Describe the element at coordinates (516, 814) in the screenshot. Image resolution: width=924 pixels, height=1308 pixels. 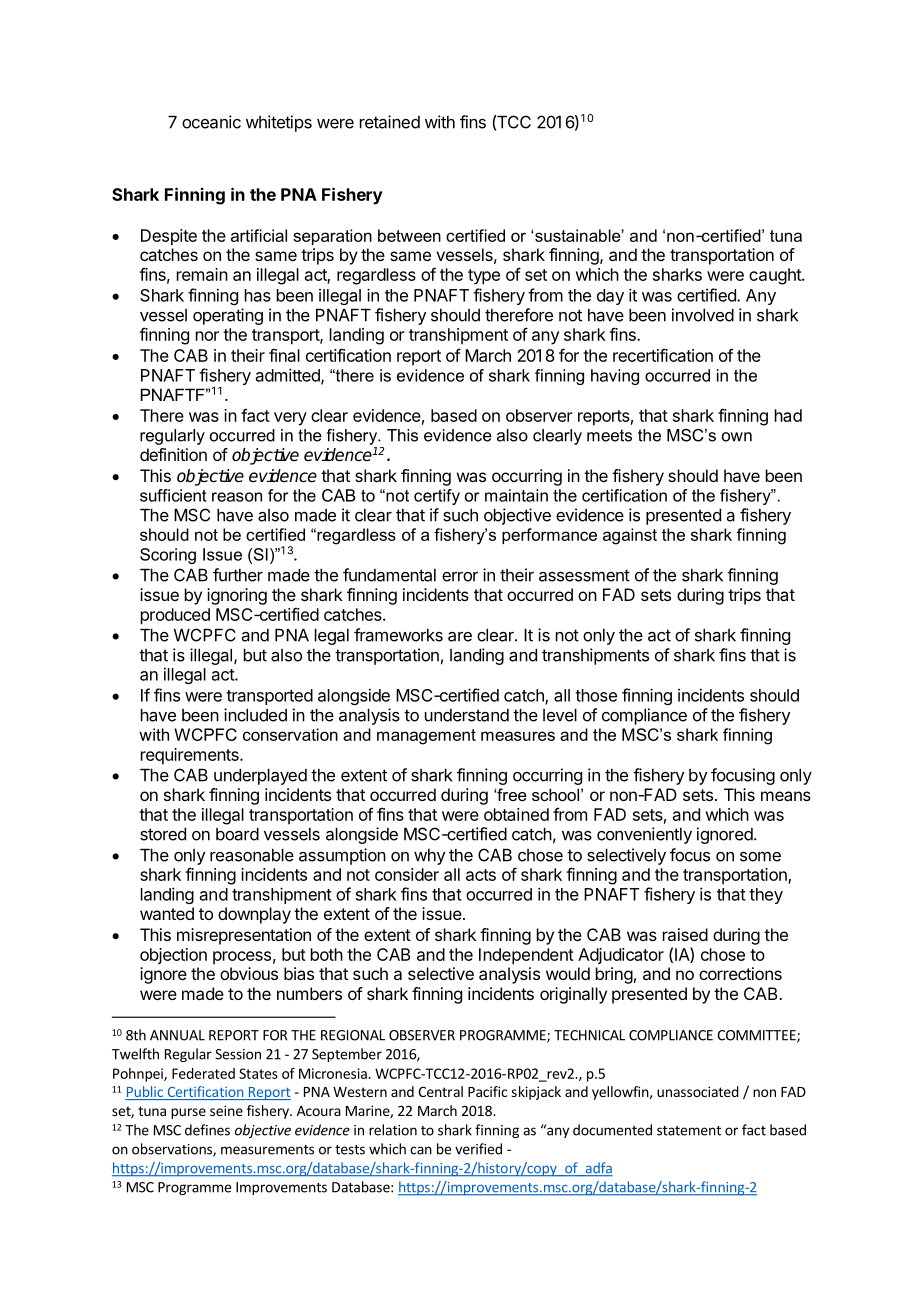
I see `obtained` at that location.
